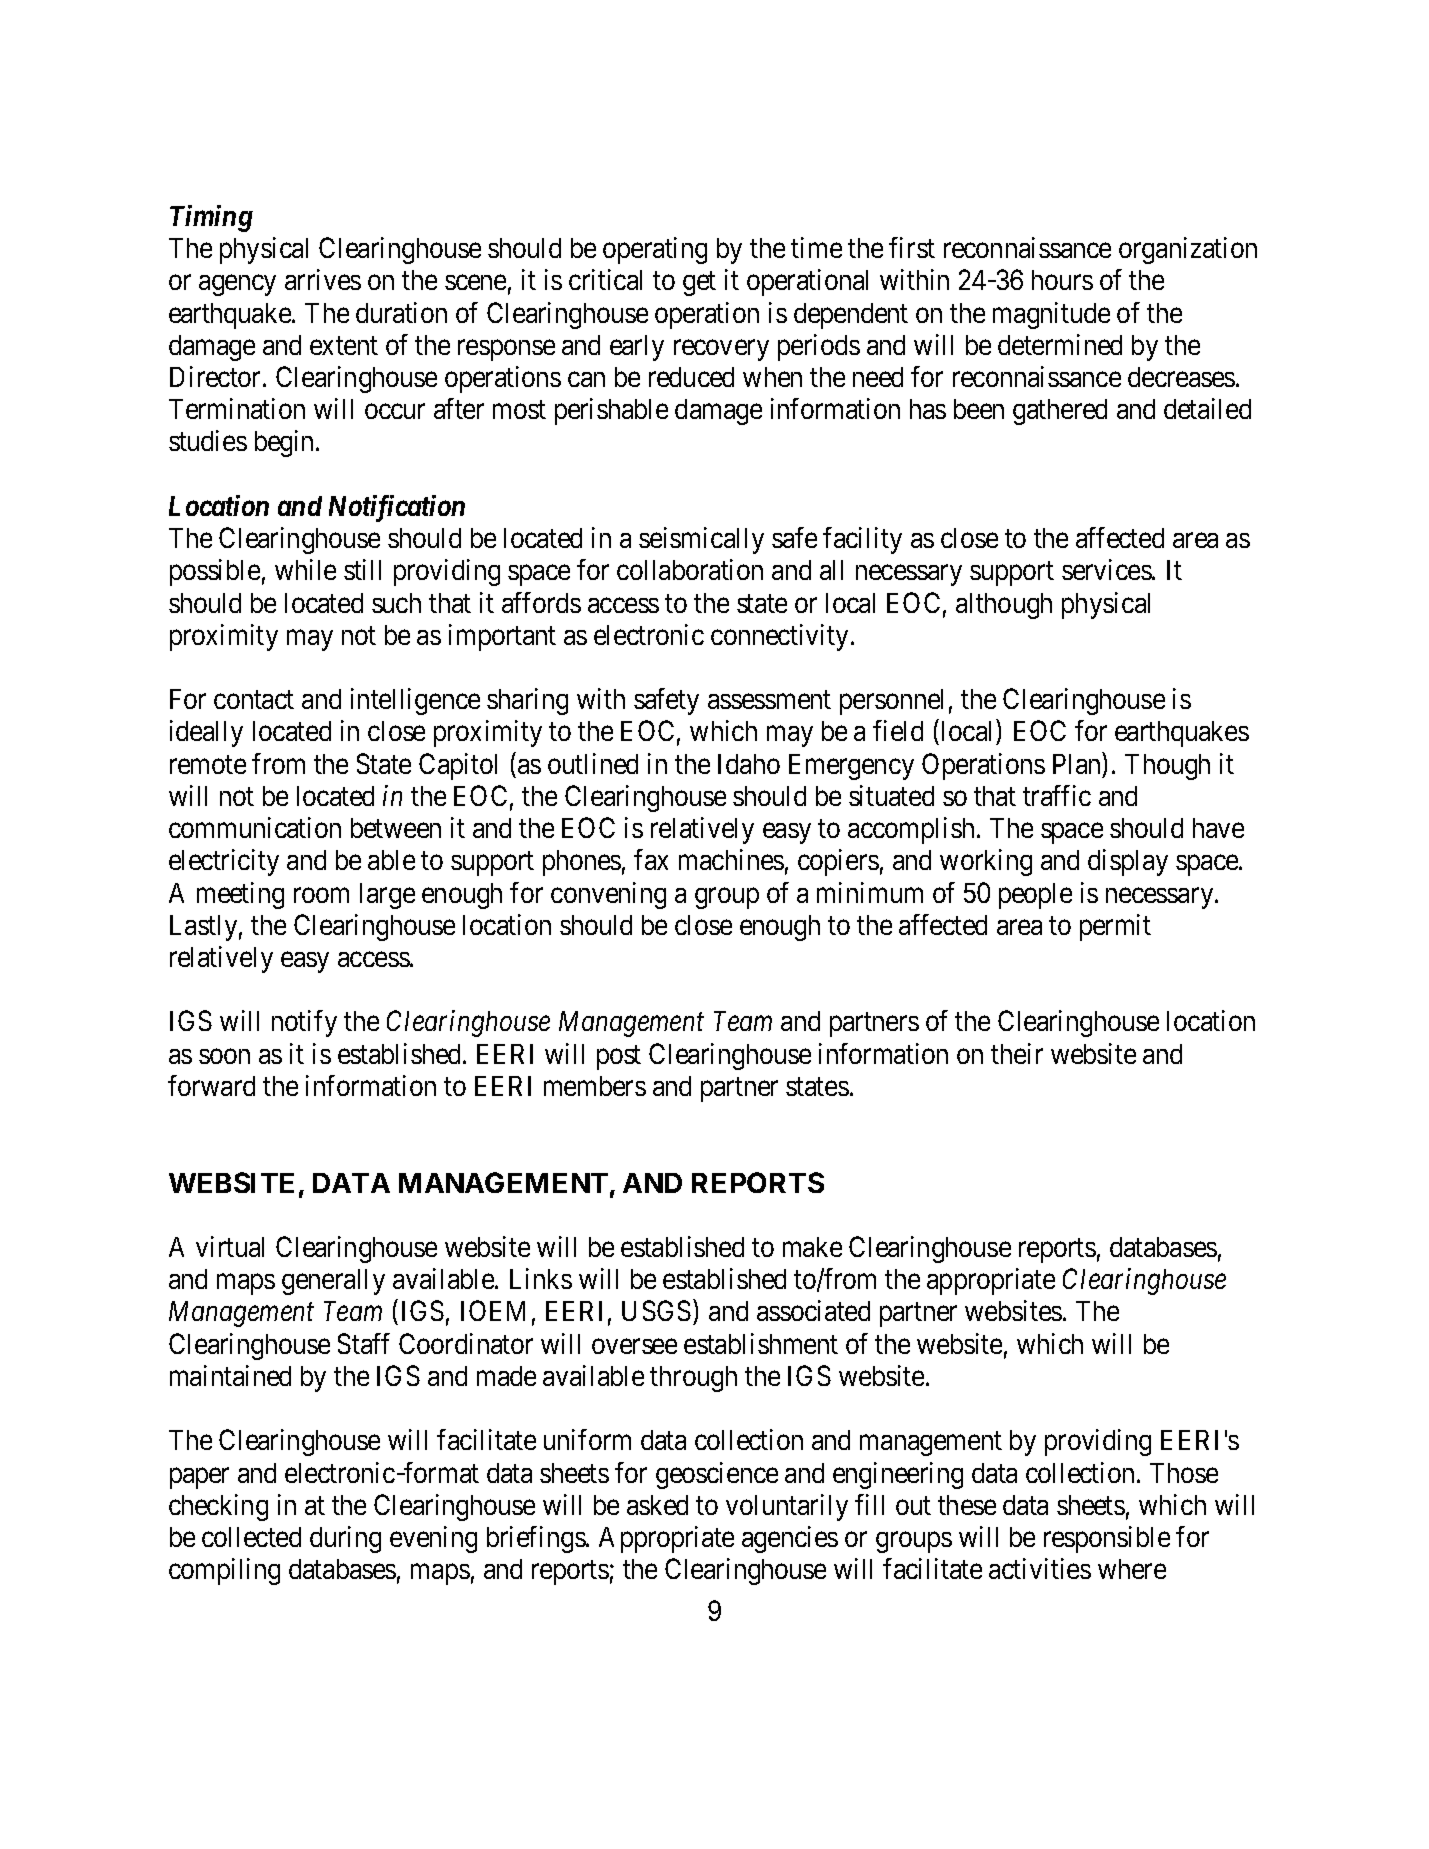  What do you see at coordinates (345, 1539) in the document?
I see `during` at bounding box center [345, 1539].
